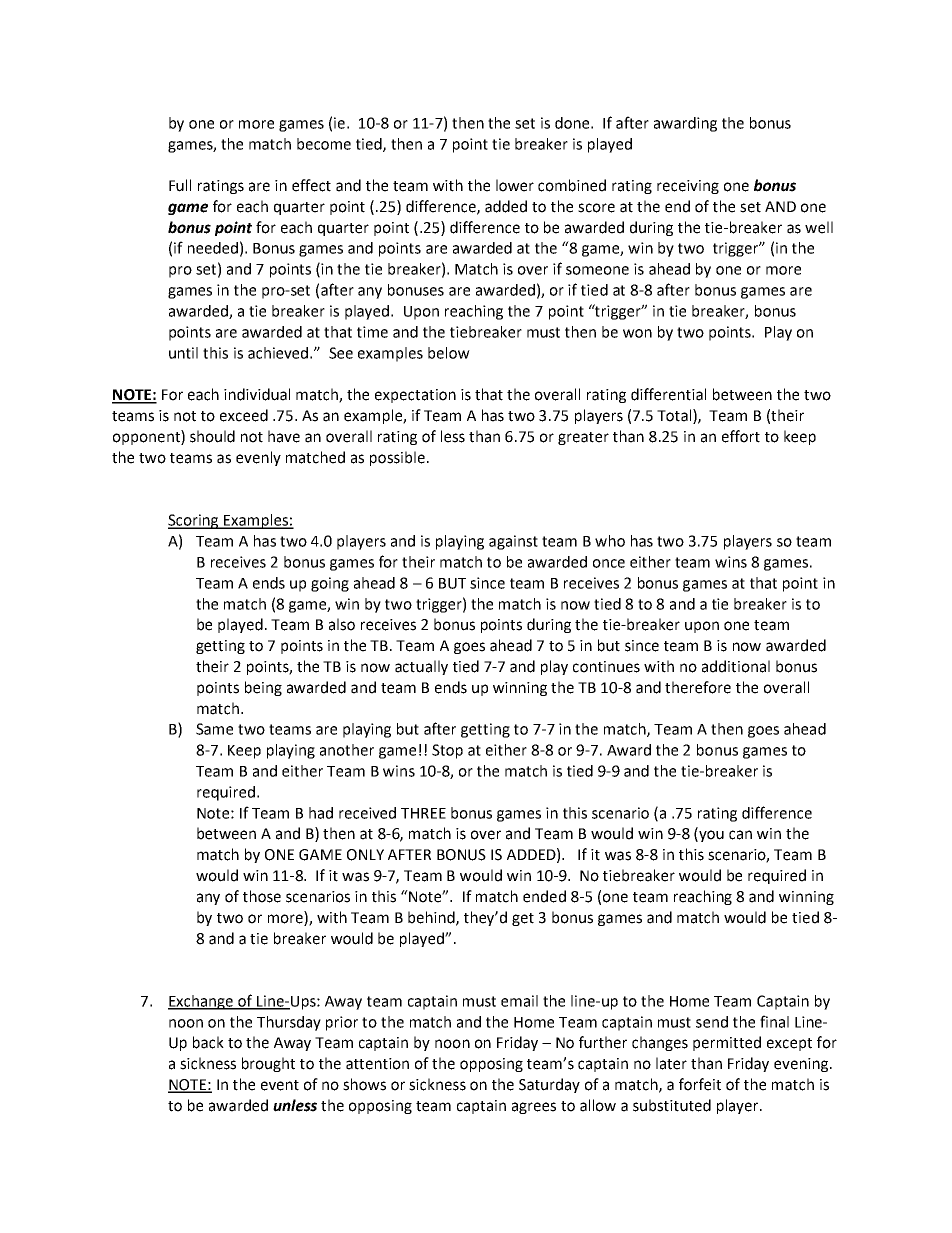  What do you see at coordinates (736, 666) in the screenshot?
I see `additional` at bounding box center [736, 666].
